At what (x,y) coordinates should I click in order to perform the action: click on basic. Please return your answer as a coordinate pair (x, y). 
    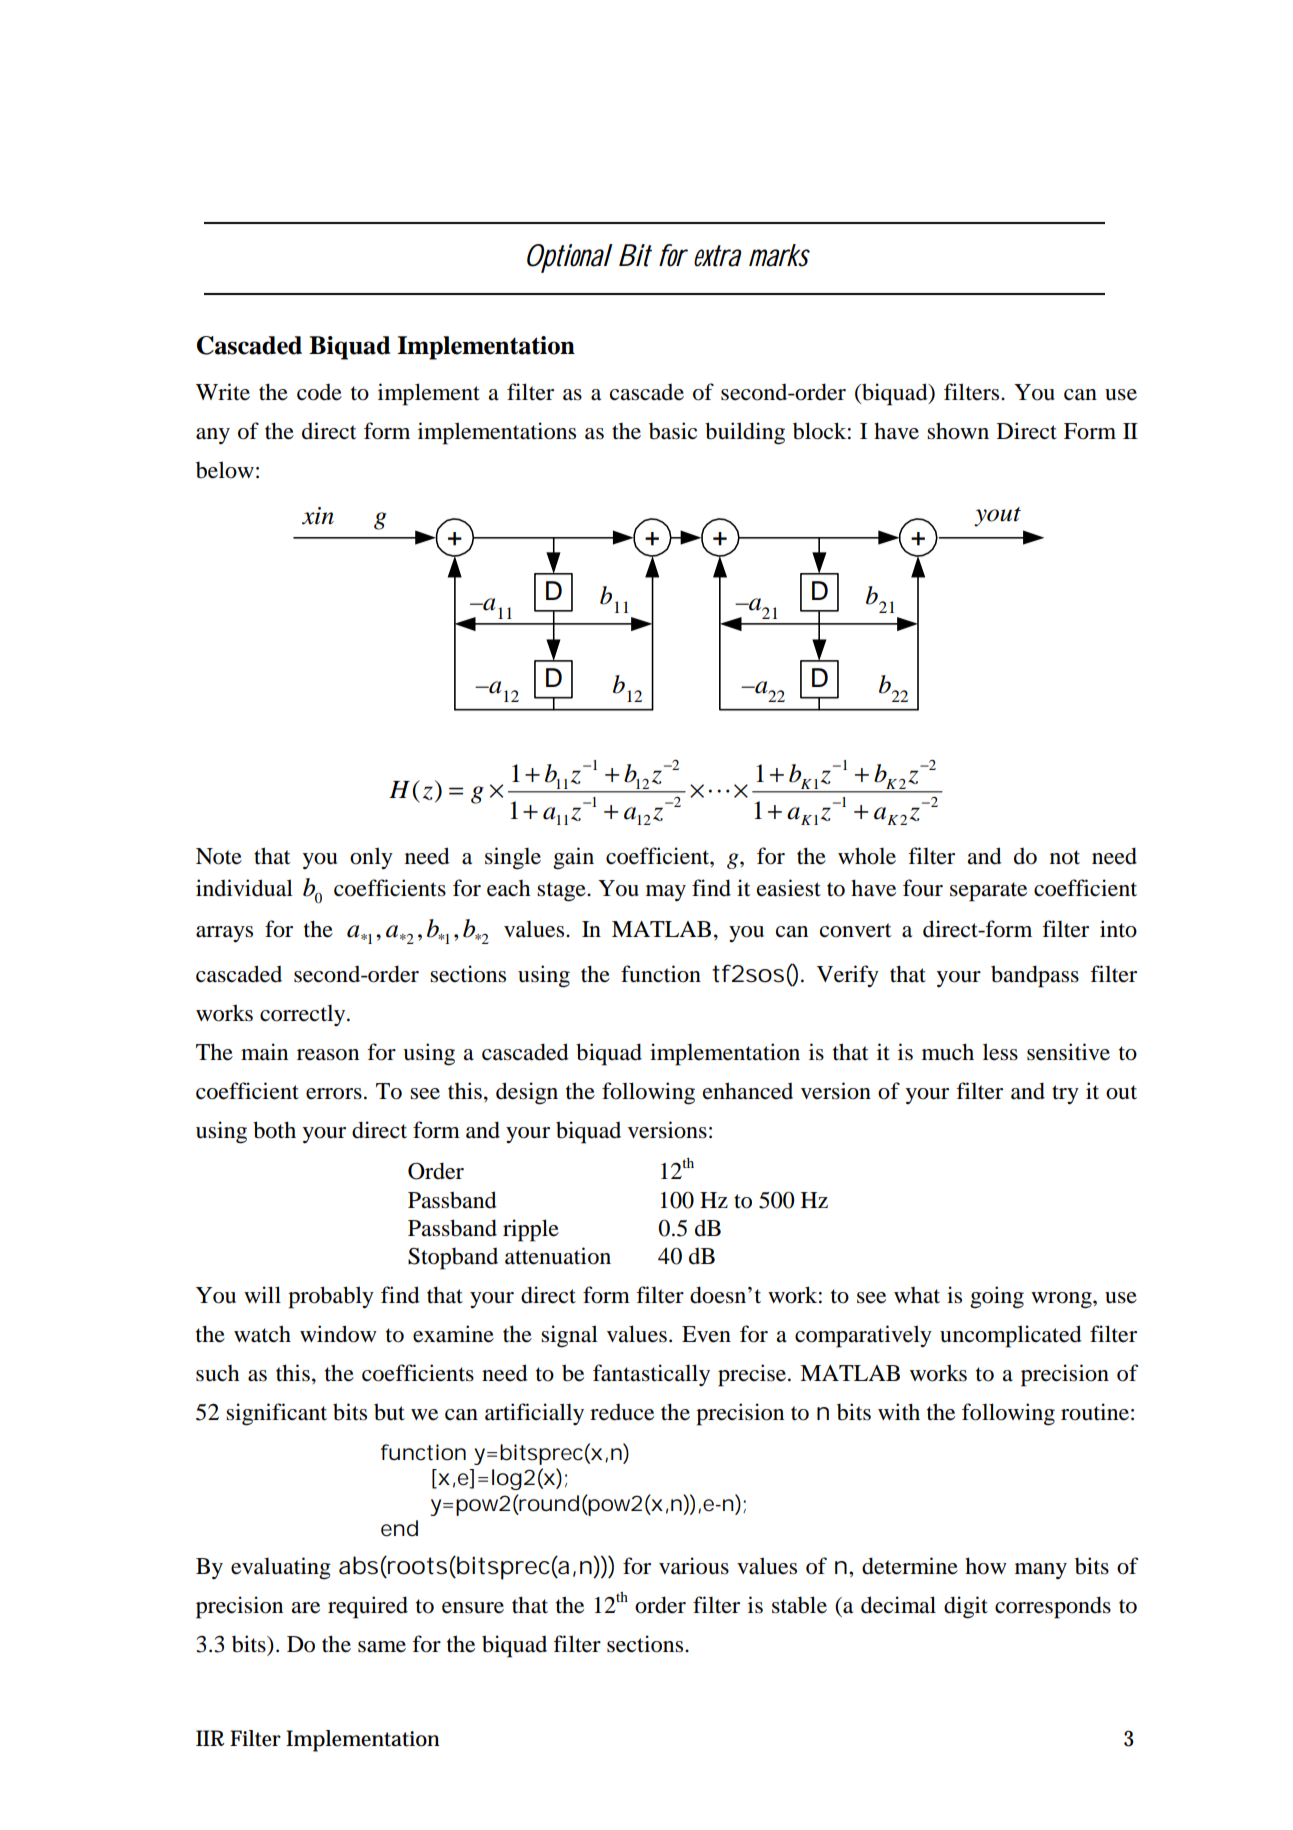
    Looking at the image, I should click on (673, 431).
